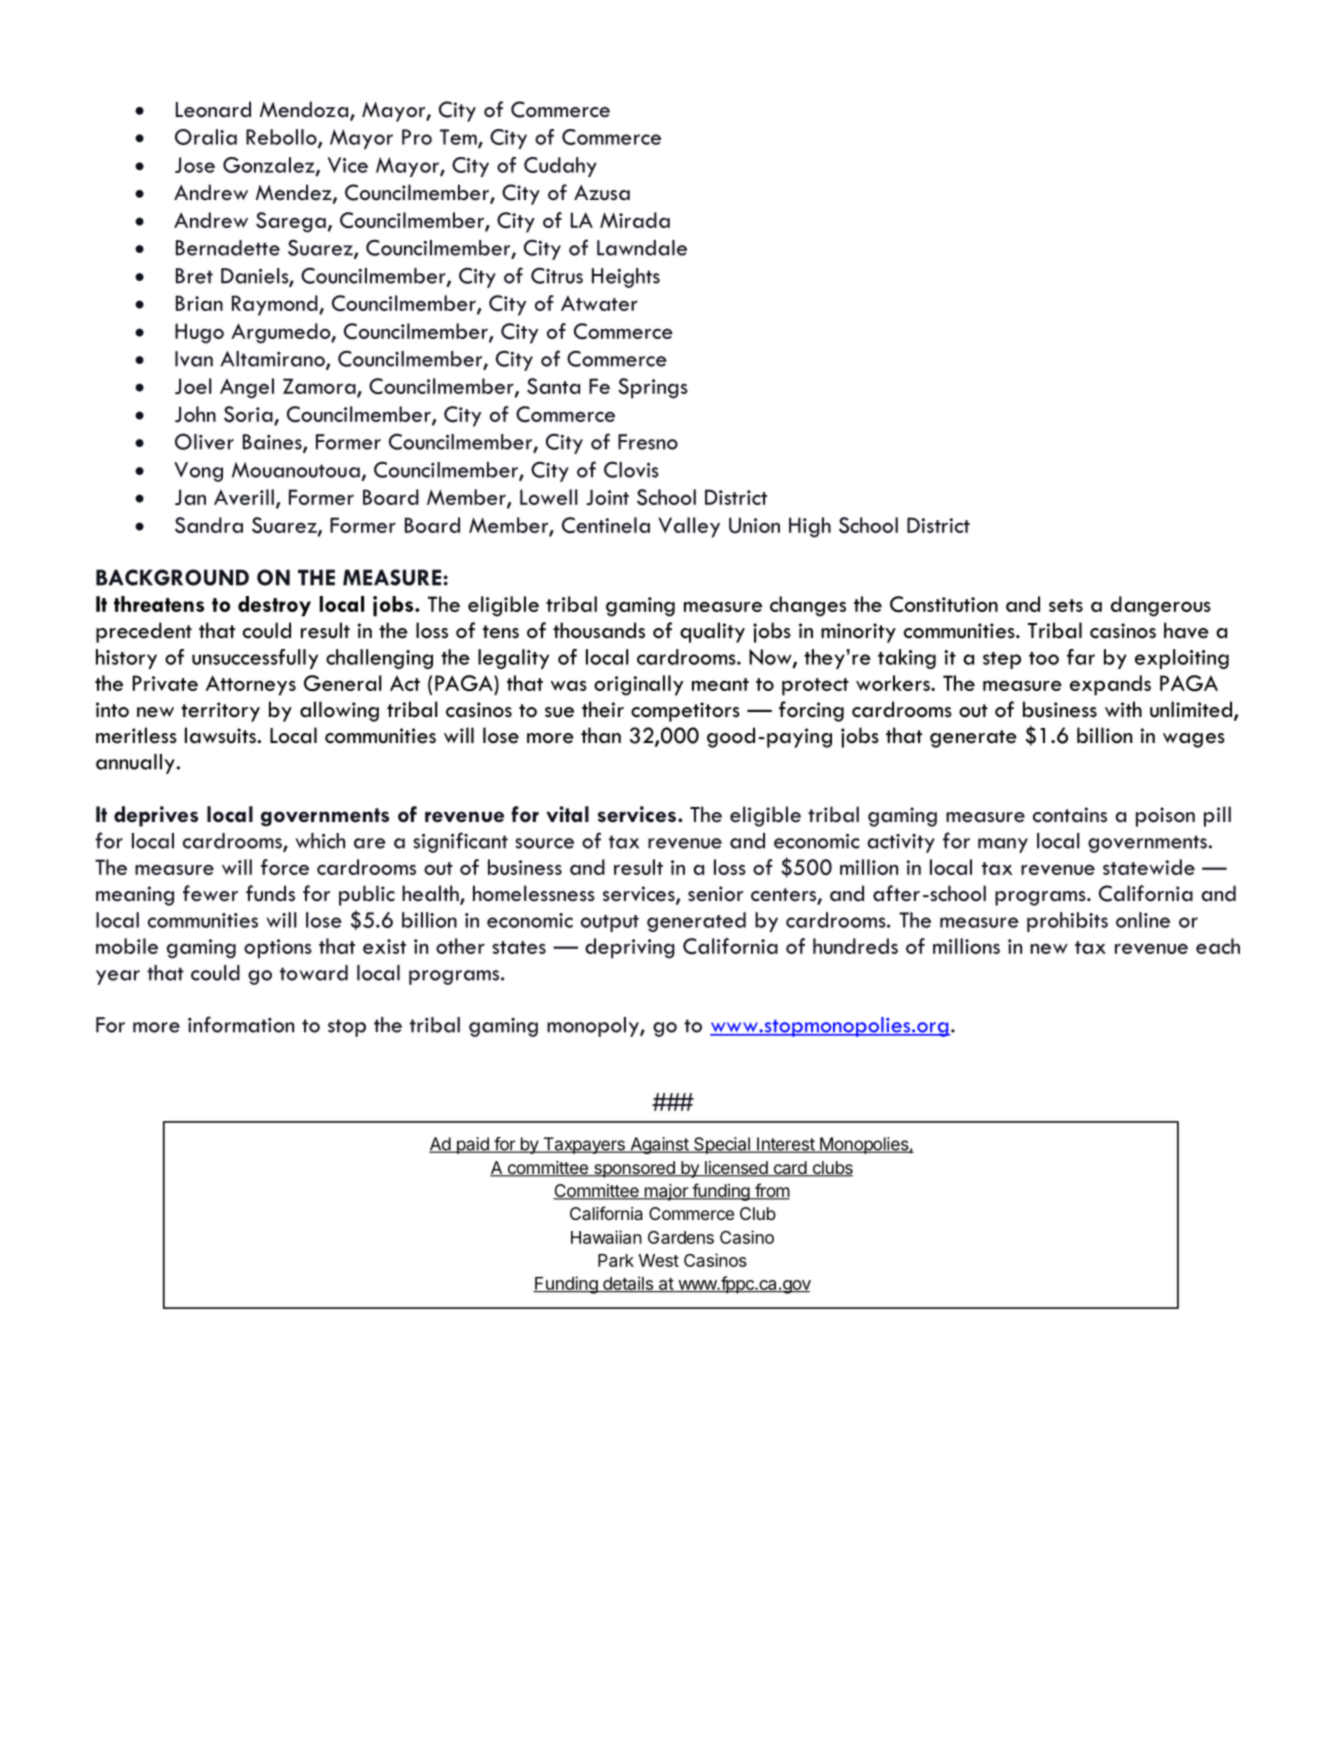 The image size is (1344, 1739). Describe the element at coordinates (459, 138) in the screenshot. I see `Tem` at that location.
